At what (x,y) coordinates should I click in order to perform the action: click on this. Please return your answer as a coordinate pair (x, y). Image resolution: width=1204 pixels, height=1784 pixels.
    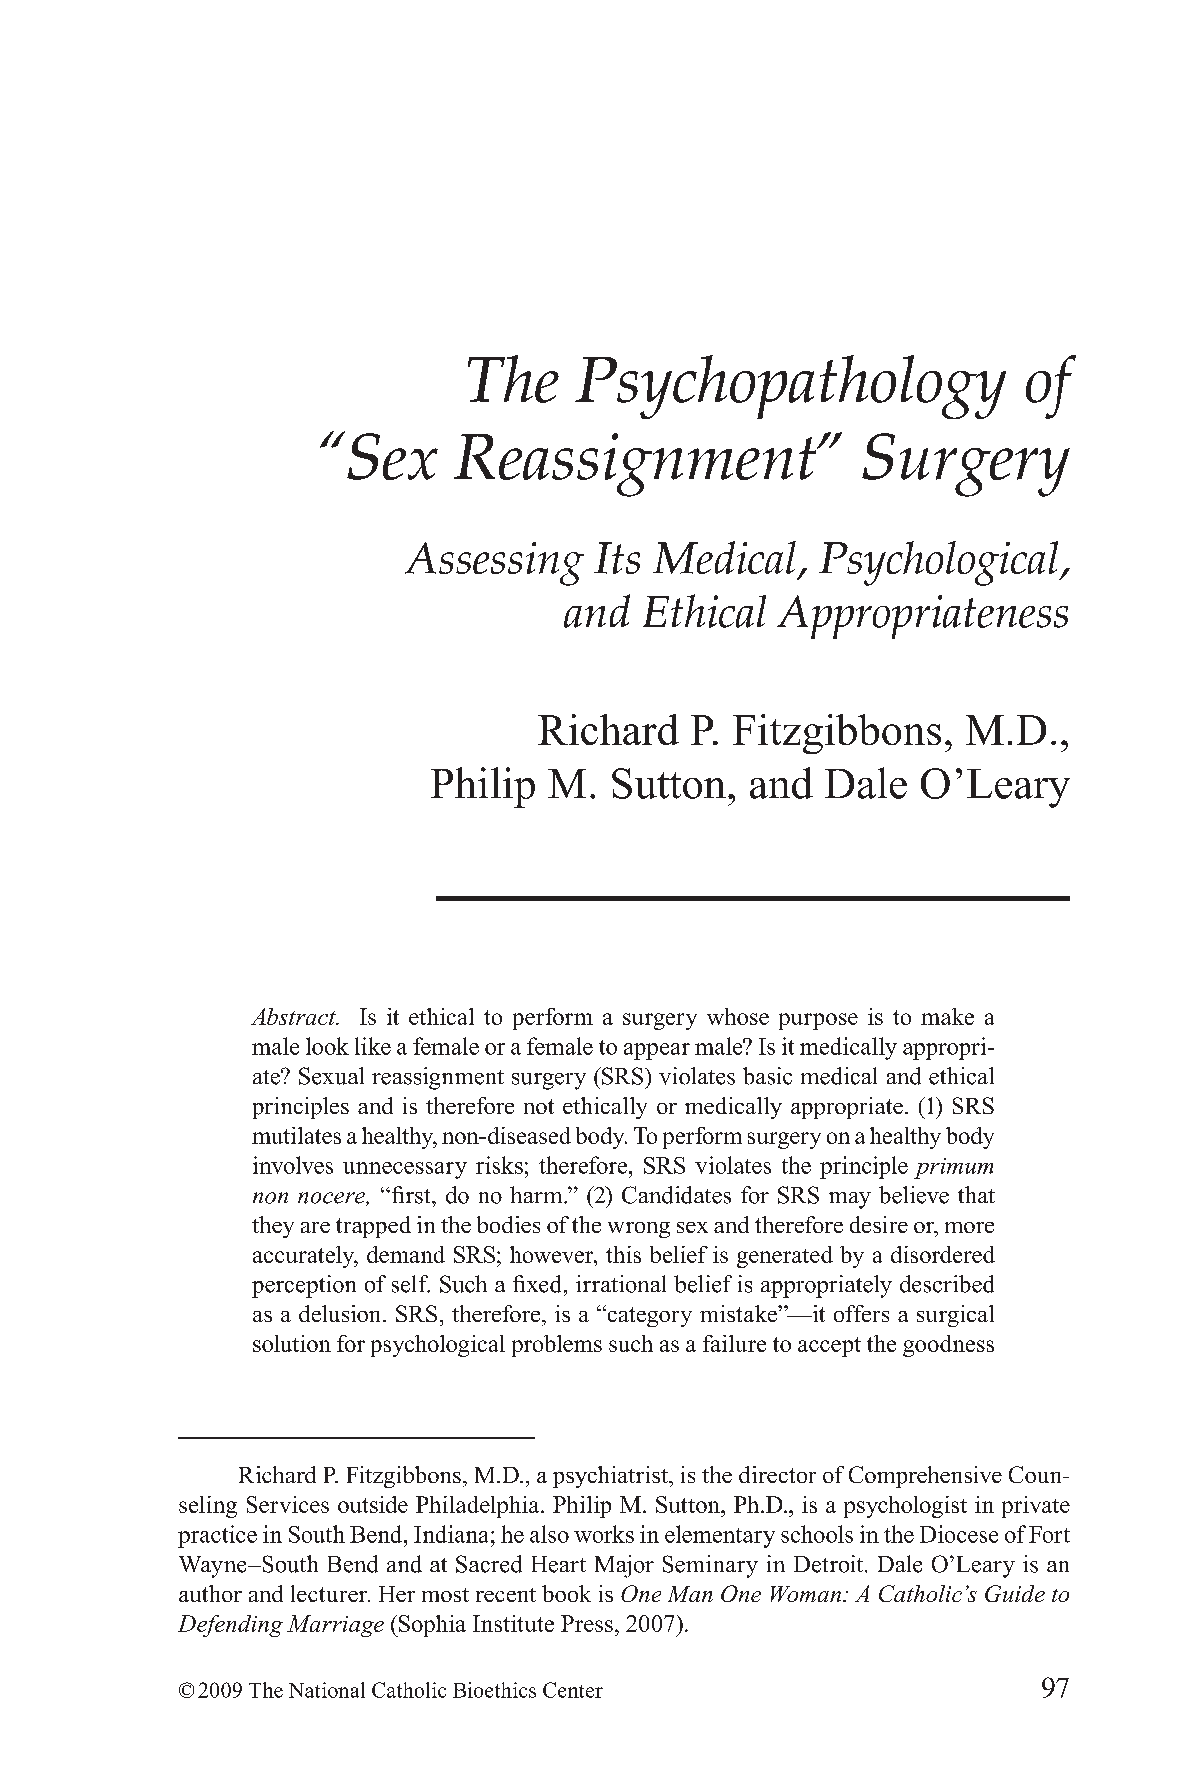
    Looking at the image, I should click on (623, 1254).
